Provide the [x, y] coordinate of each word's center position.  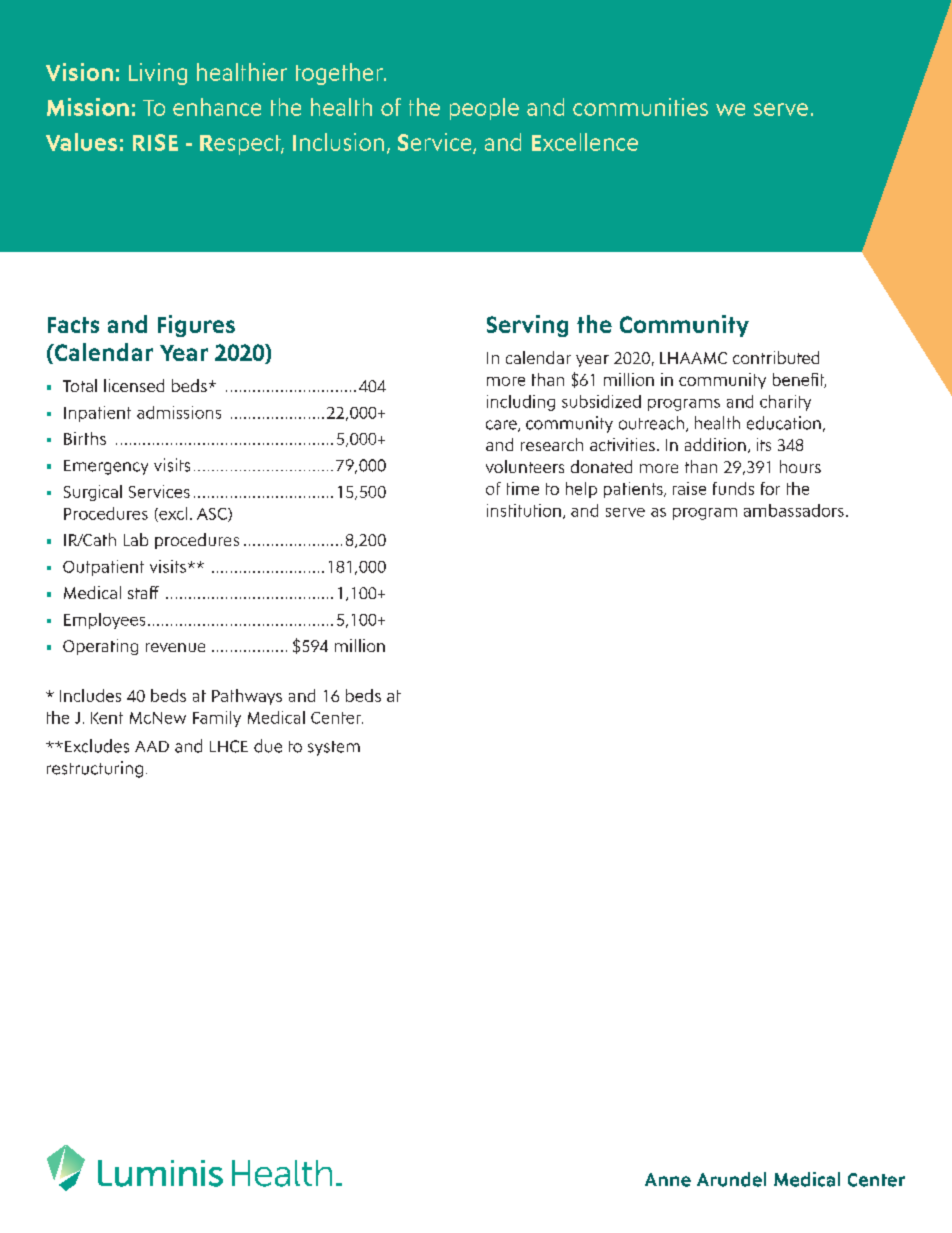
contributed [776, 357]
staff [143, 592]
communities [640, 107]
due [268, 746]
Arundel [731, 1179]
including [521, 403]
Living [158, 74]
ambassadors [794, 510]
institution [524, 510]
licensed [134, 385]
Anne [668, 1180]
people [484, 109]
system [334, 748]
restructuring [95, 769]
